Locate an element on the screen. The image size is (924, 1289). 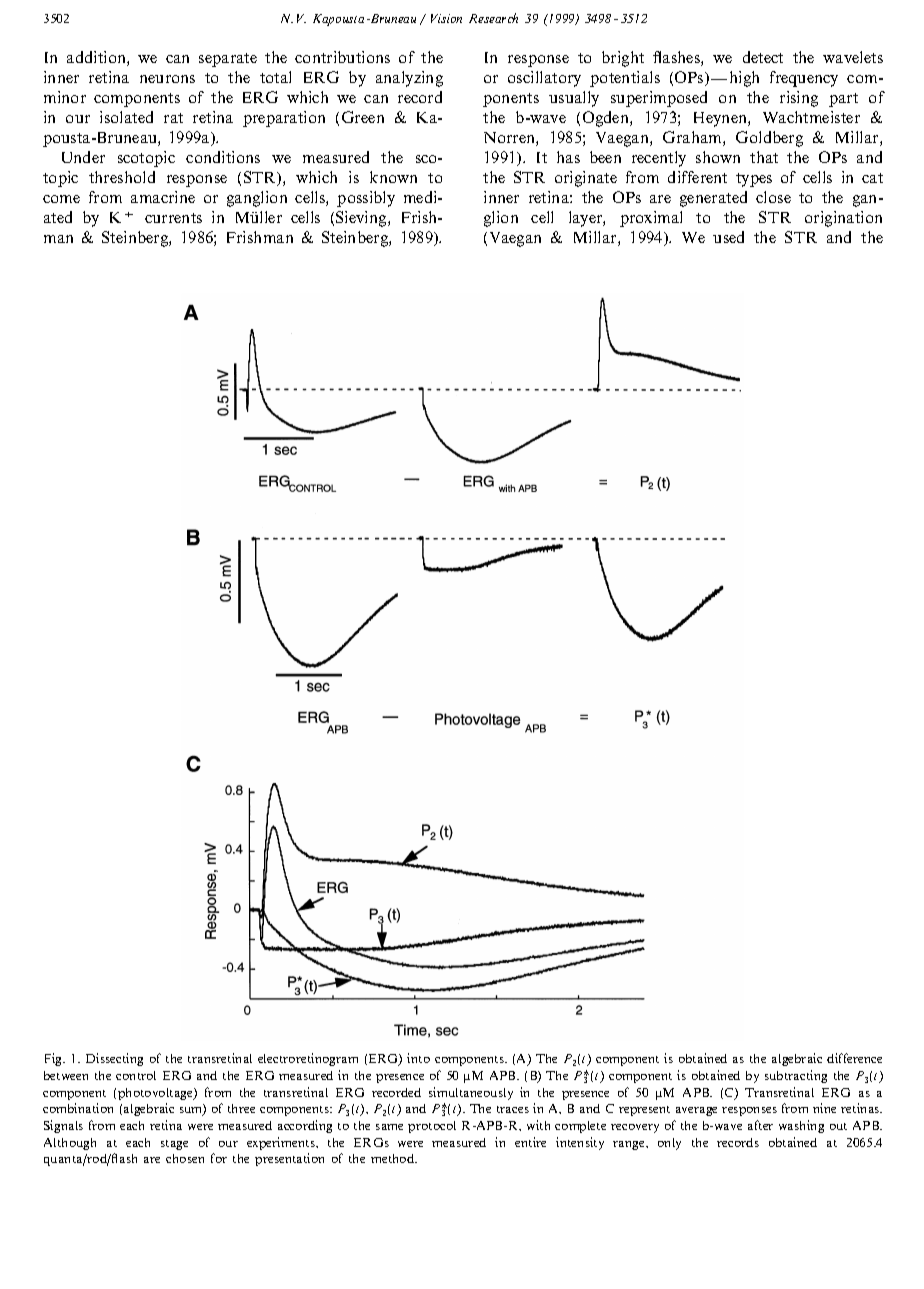
used is located at coordinates (728, 237).
